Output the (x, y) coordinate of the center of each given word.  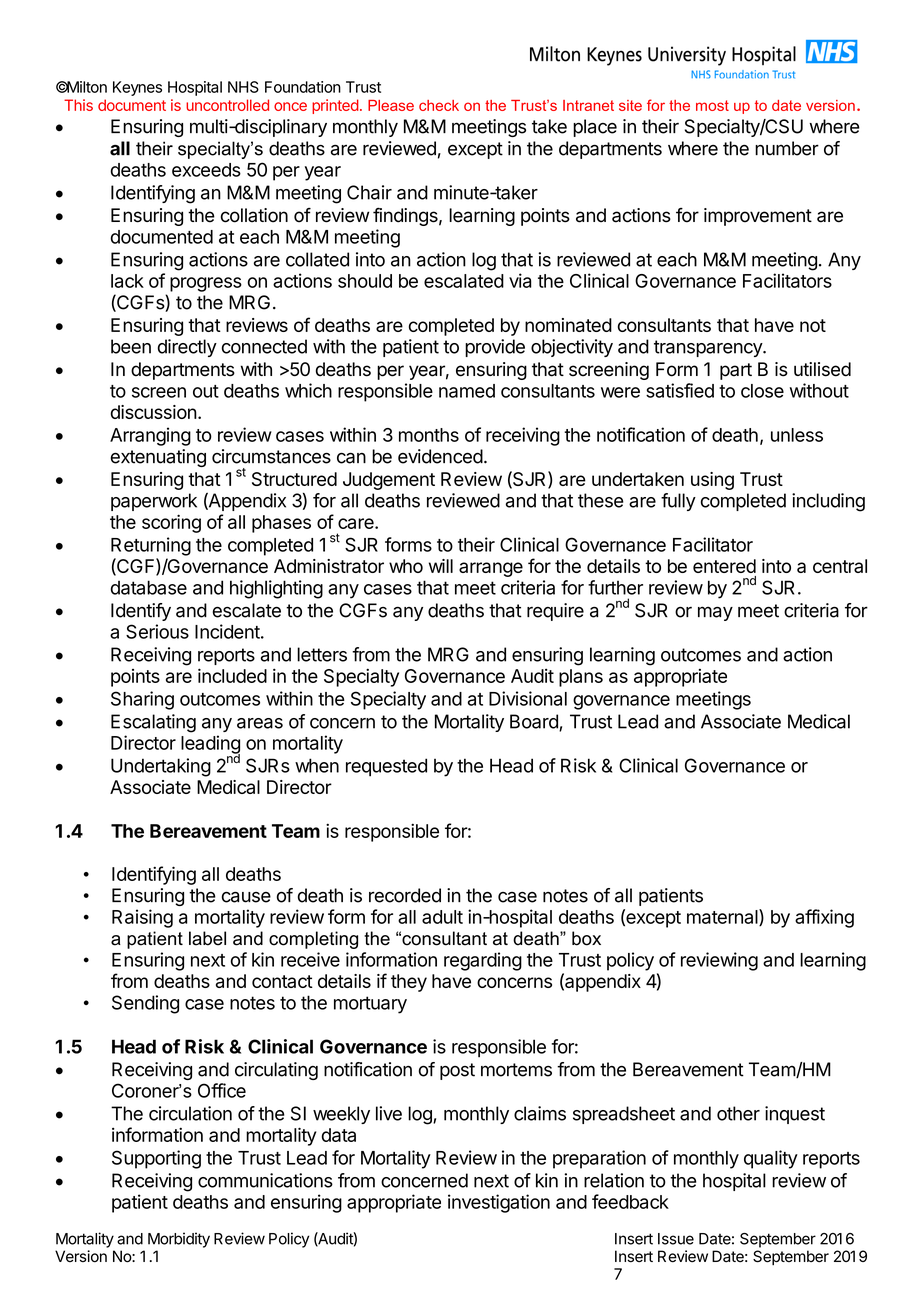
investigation (499, 1203)
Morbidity (179, 1240)
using (712, 481)
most (712, 105)
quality (771, 1159)
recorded (405, 895)
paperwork (154, 502)
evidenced (440, 456)
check (439, 105)
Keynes (137, 88)
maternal (723, 917)
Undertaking (161, 767)
